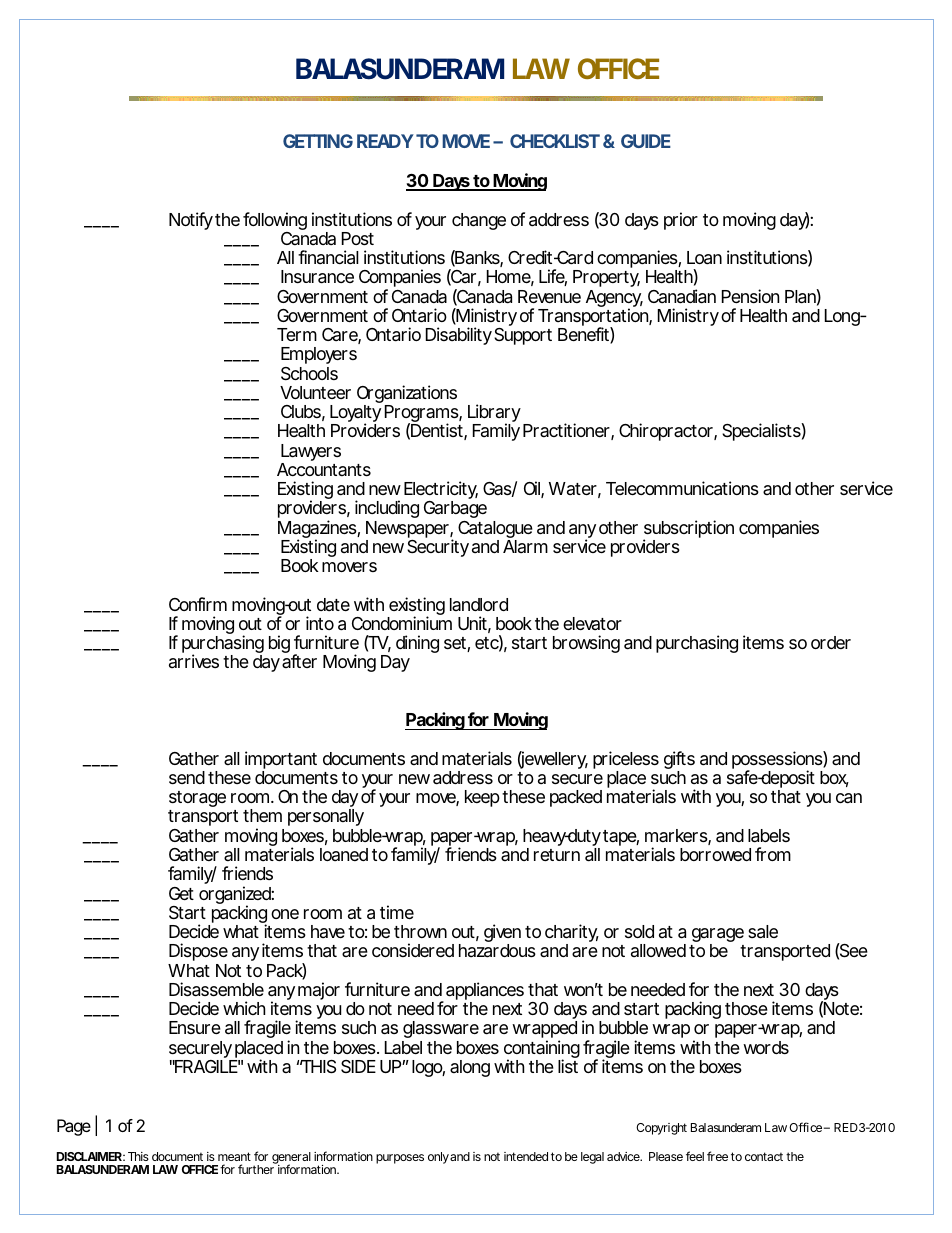  I want to click on change, so click(479, 221).
